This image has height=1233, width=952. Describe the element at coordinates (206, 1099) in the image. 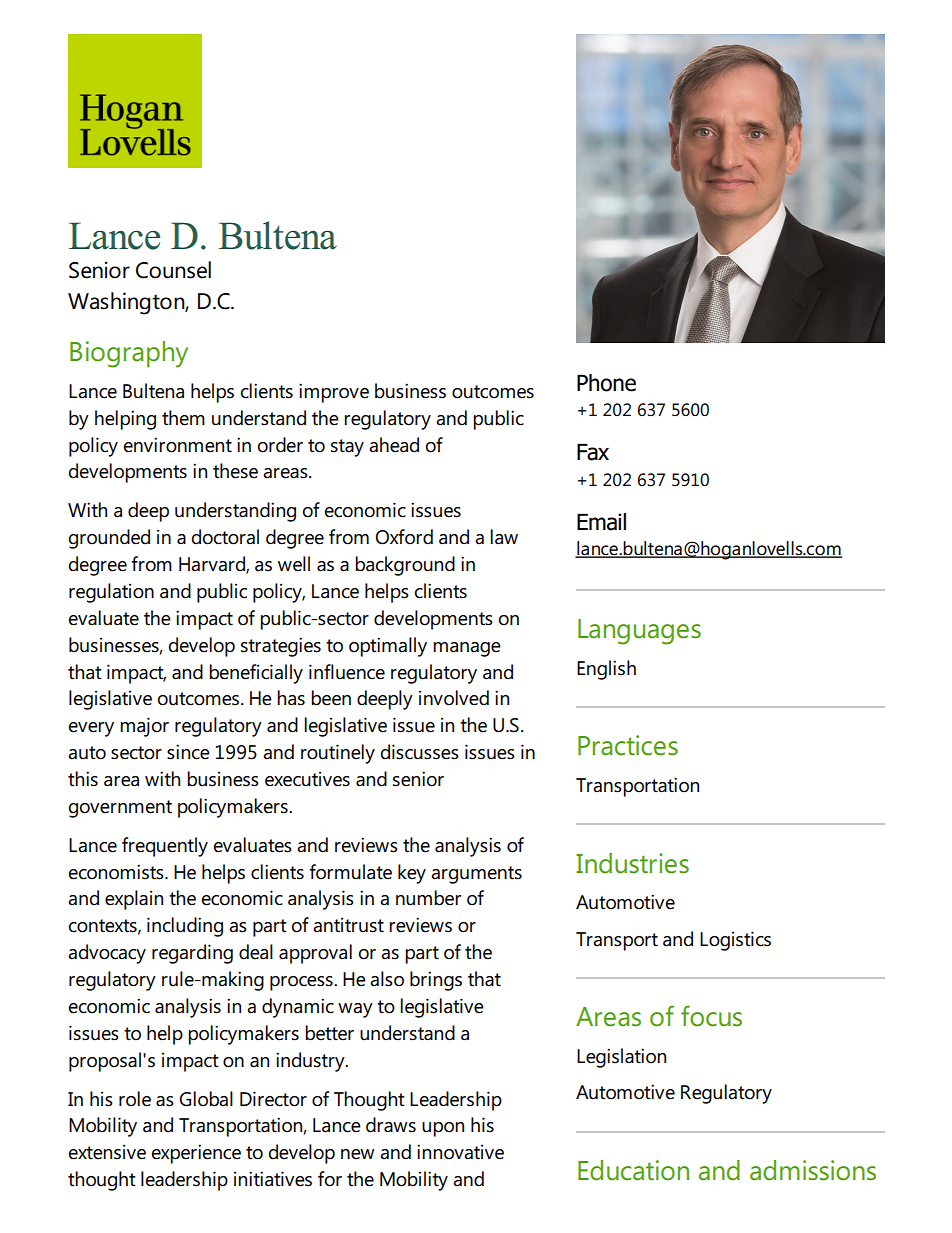

I see `Global` at that location.
